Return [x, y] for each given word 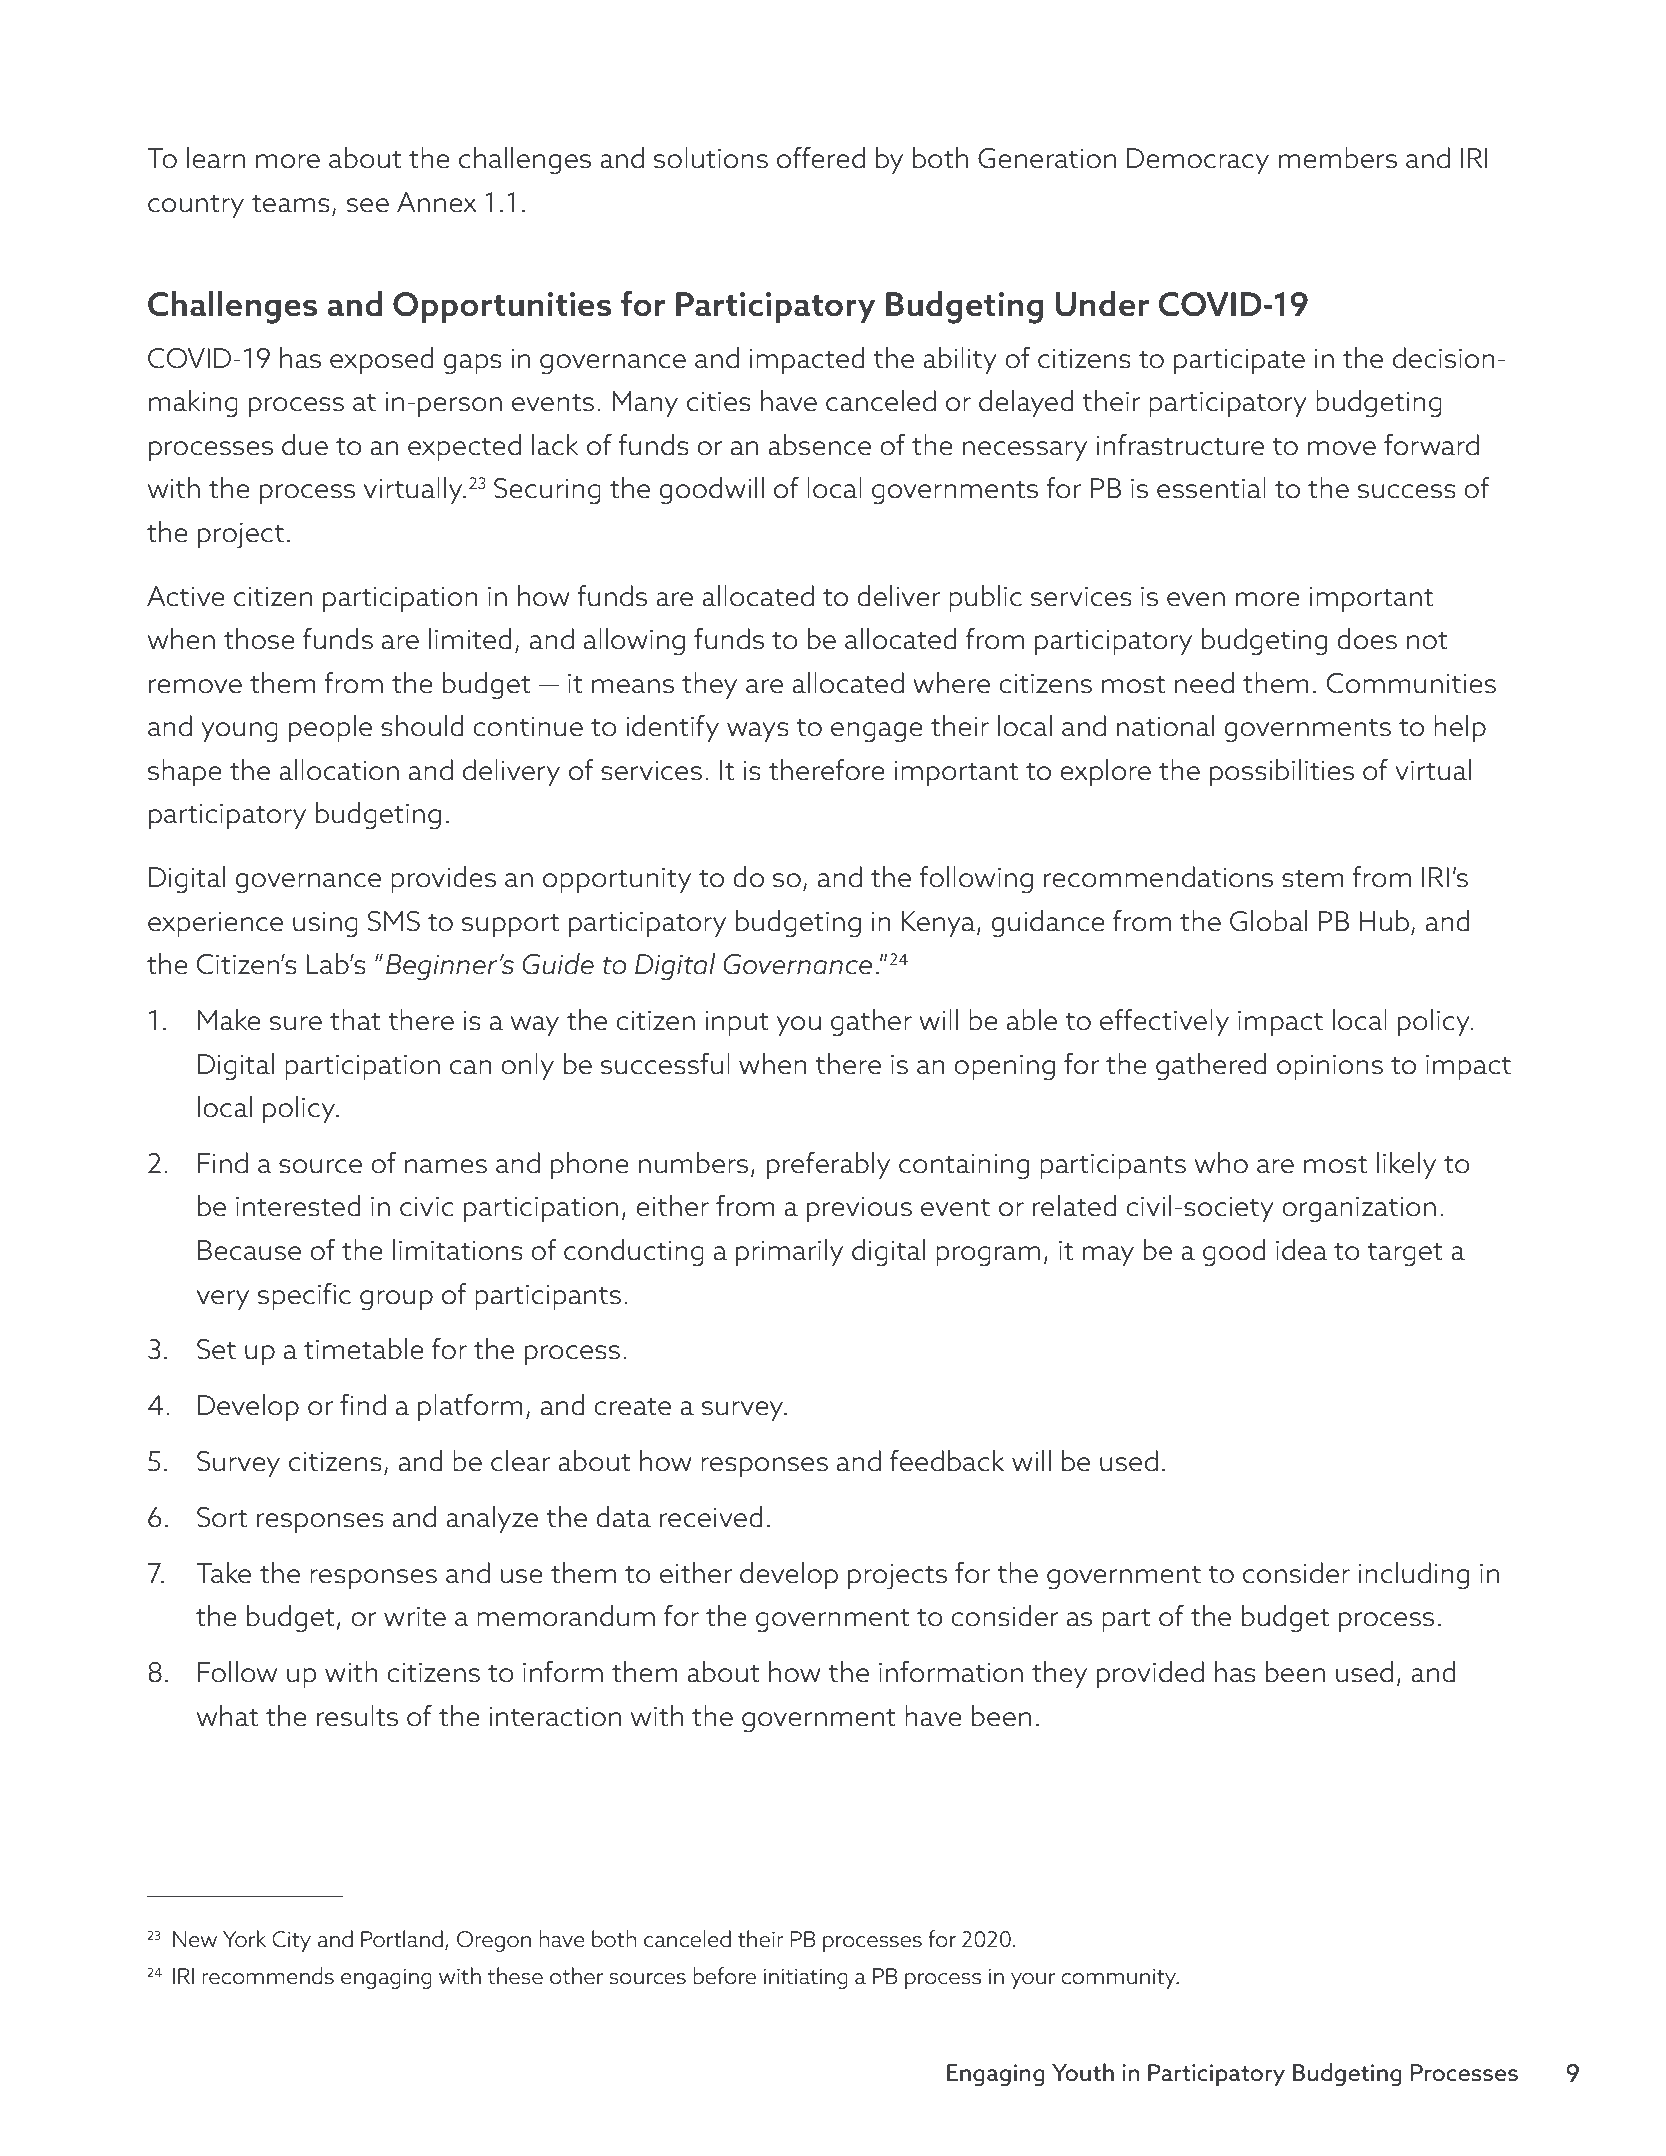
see [368, 205]
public [985, 598]
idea [1301, 1250]
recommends [268, 1976]
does [1367, 639]
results [357, 1716]
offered [821, 158]
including [1414, 1576]
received [711, 1517]
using [325, 924]
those [259, 639]
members [1338, 158]
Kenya [938, 924]
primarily [789, 1252]
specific [304, 1296]
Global [1268, 921]
